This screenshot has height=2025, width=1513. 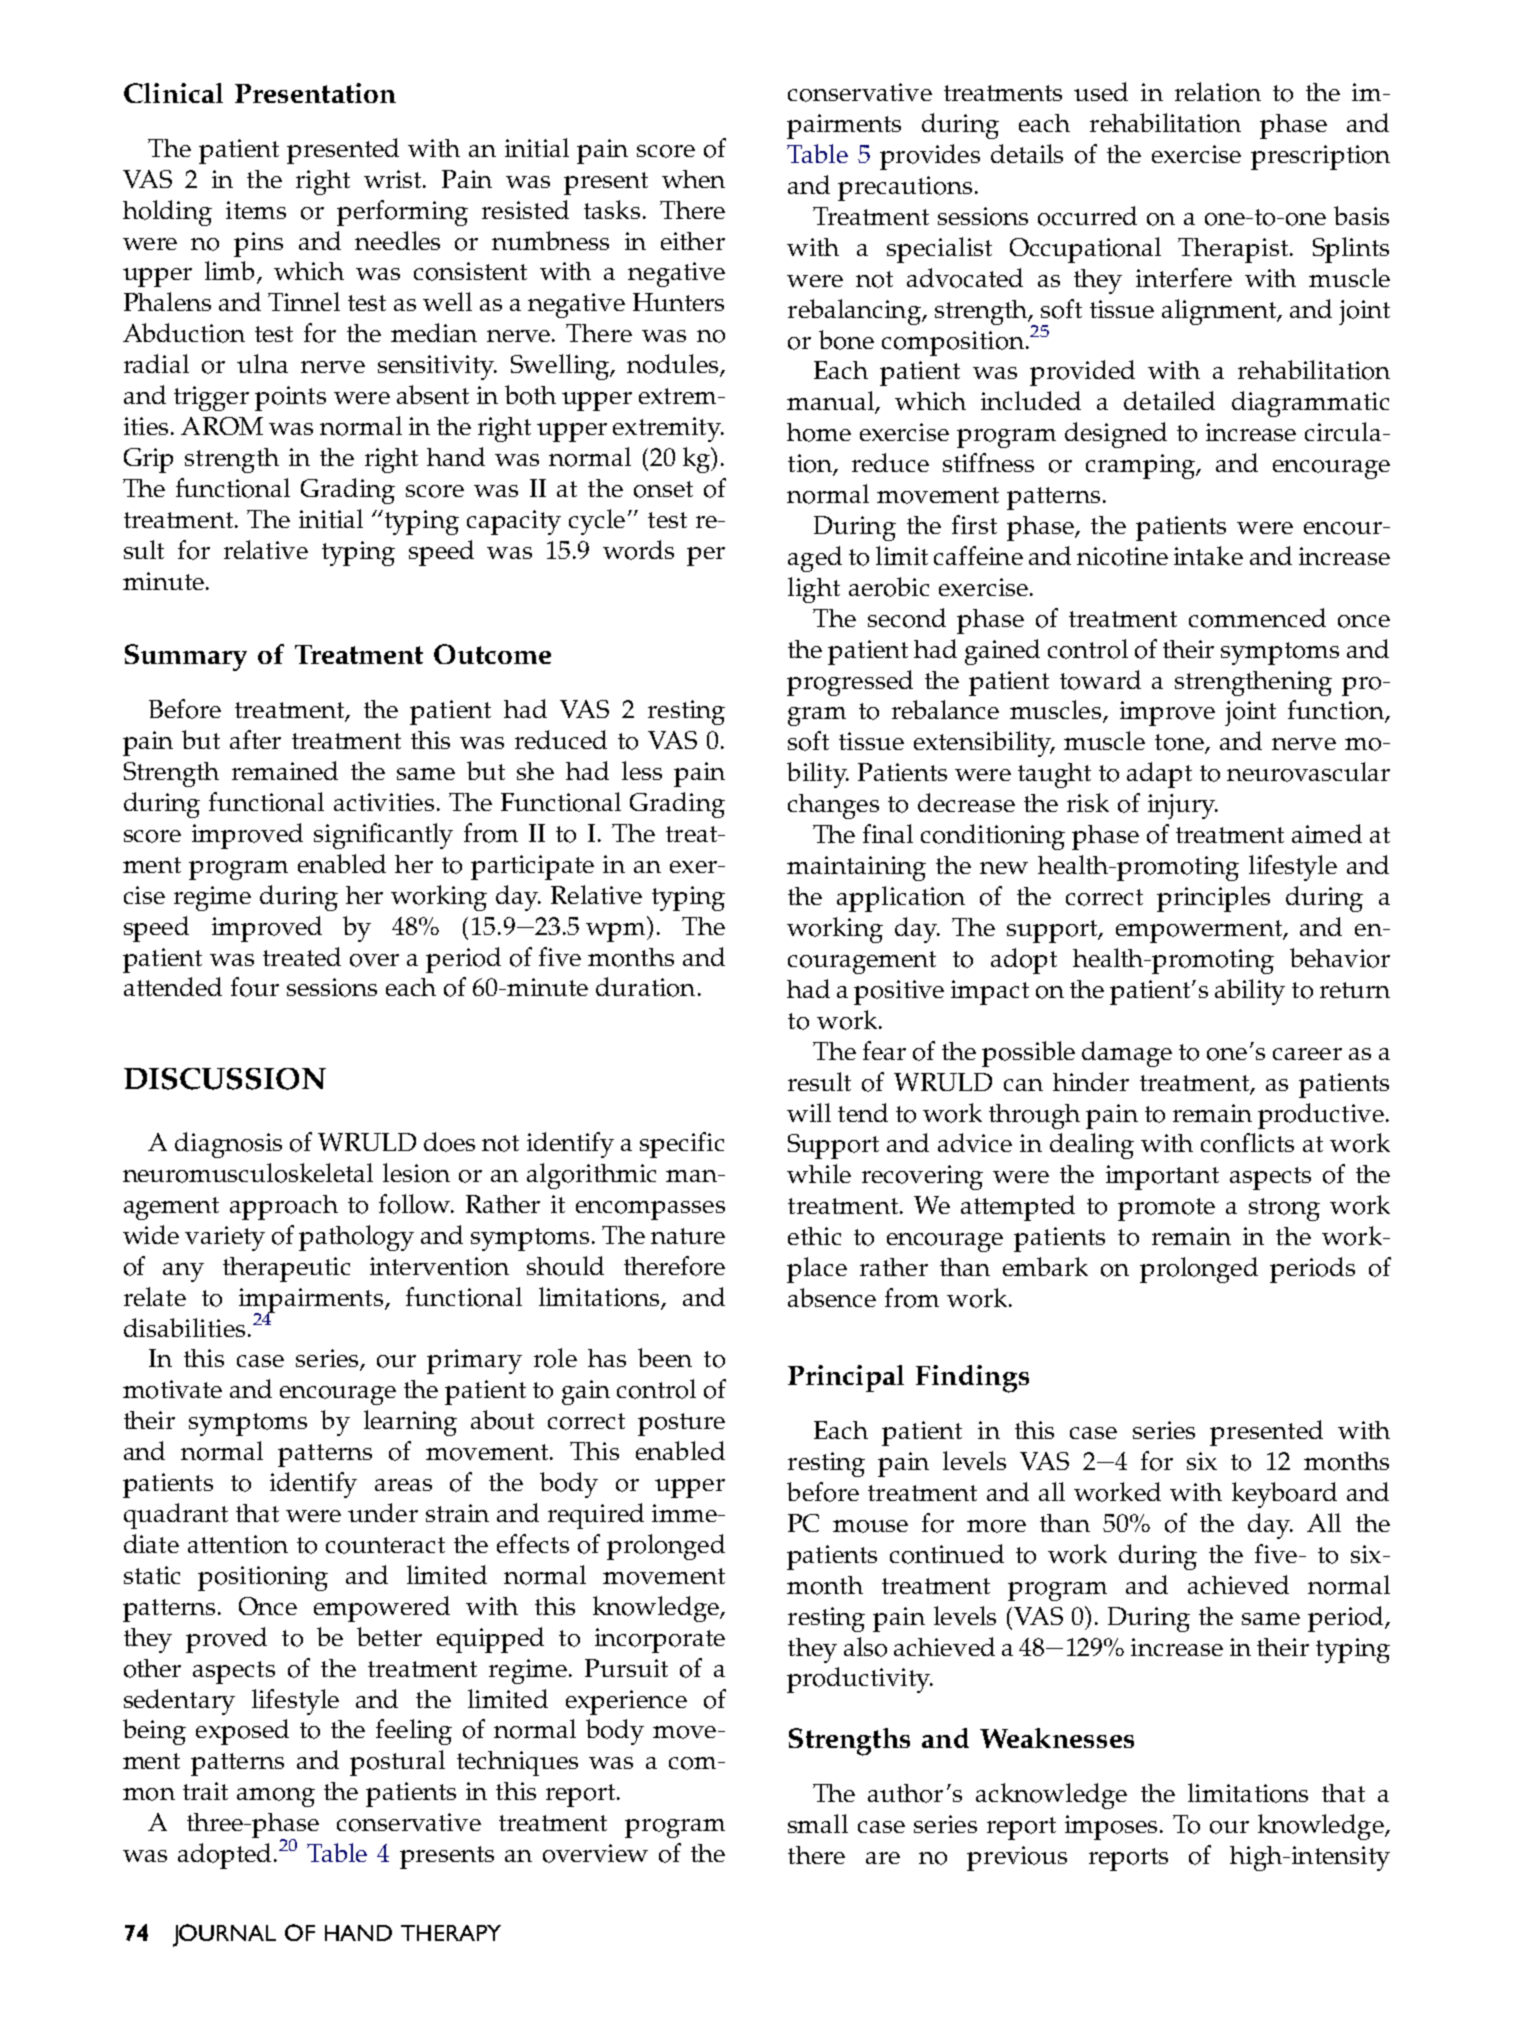 I want to click on JOURNAL, so click(x=224, y=1935).
